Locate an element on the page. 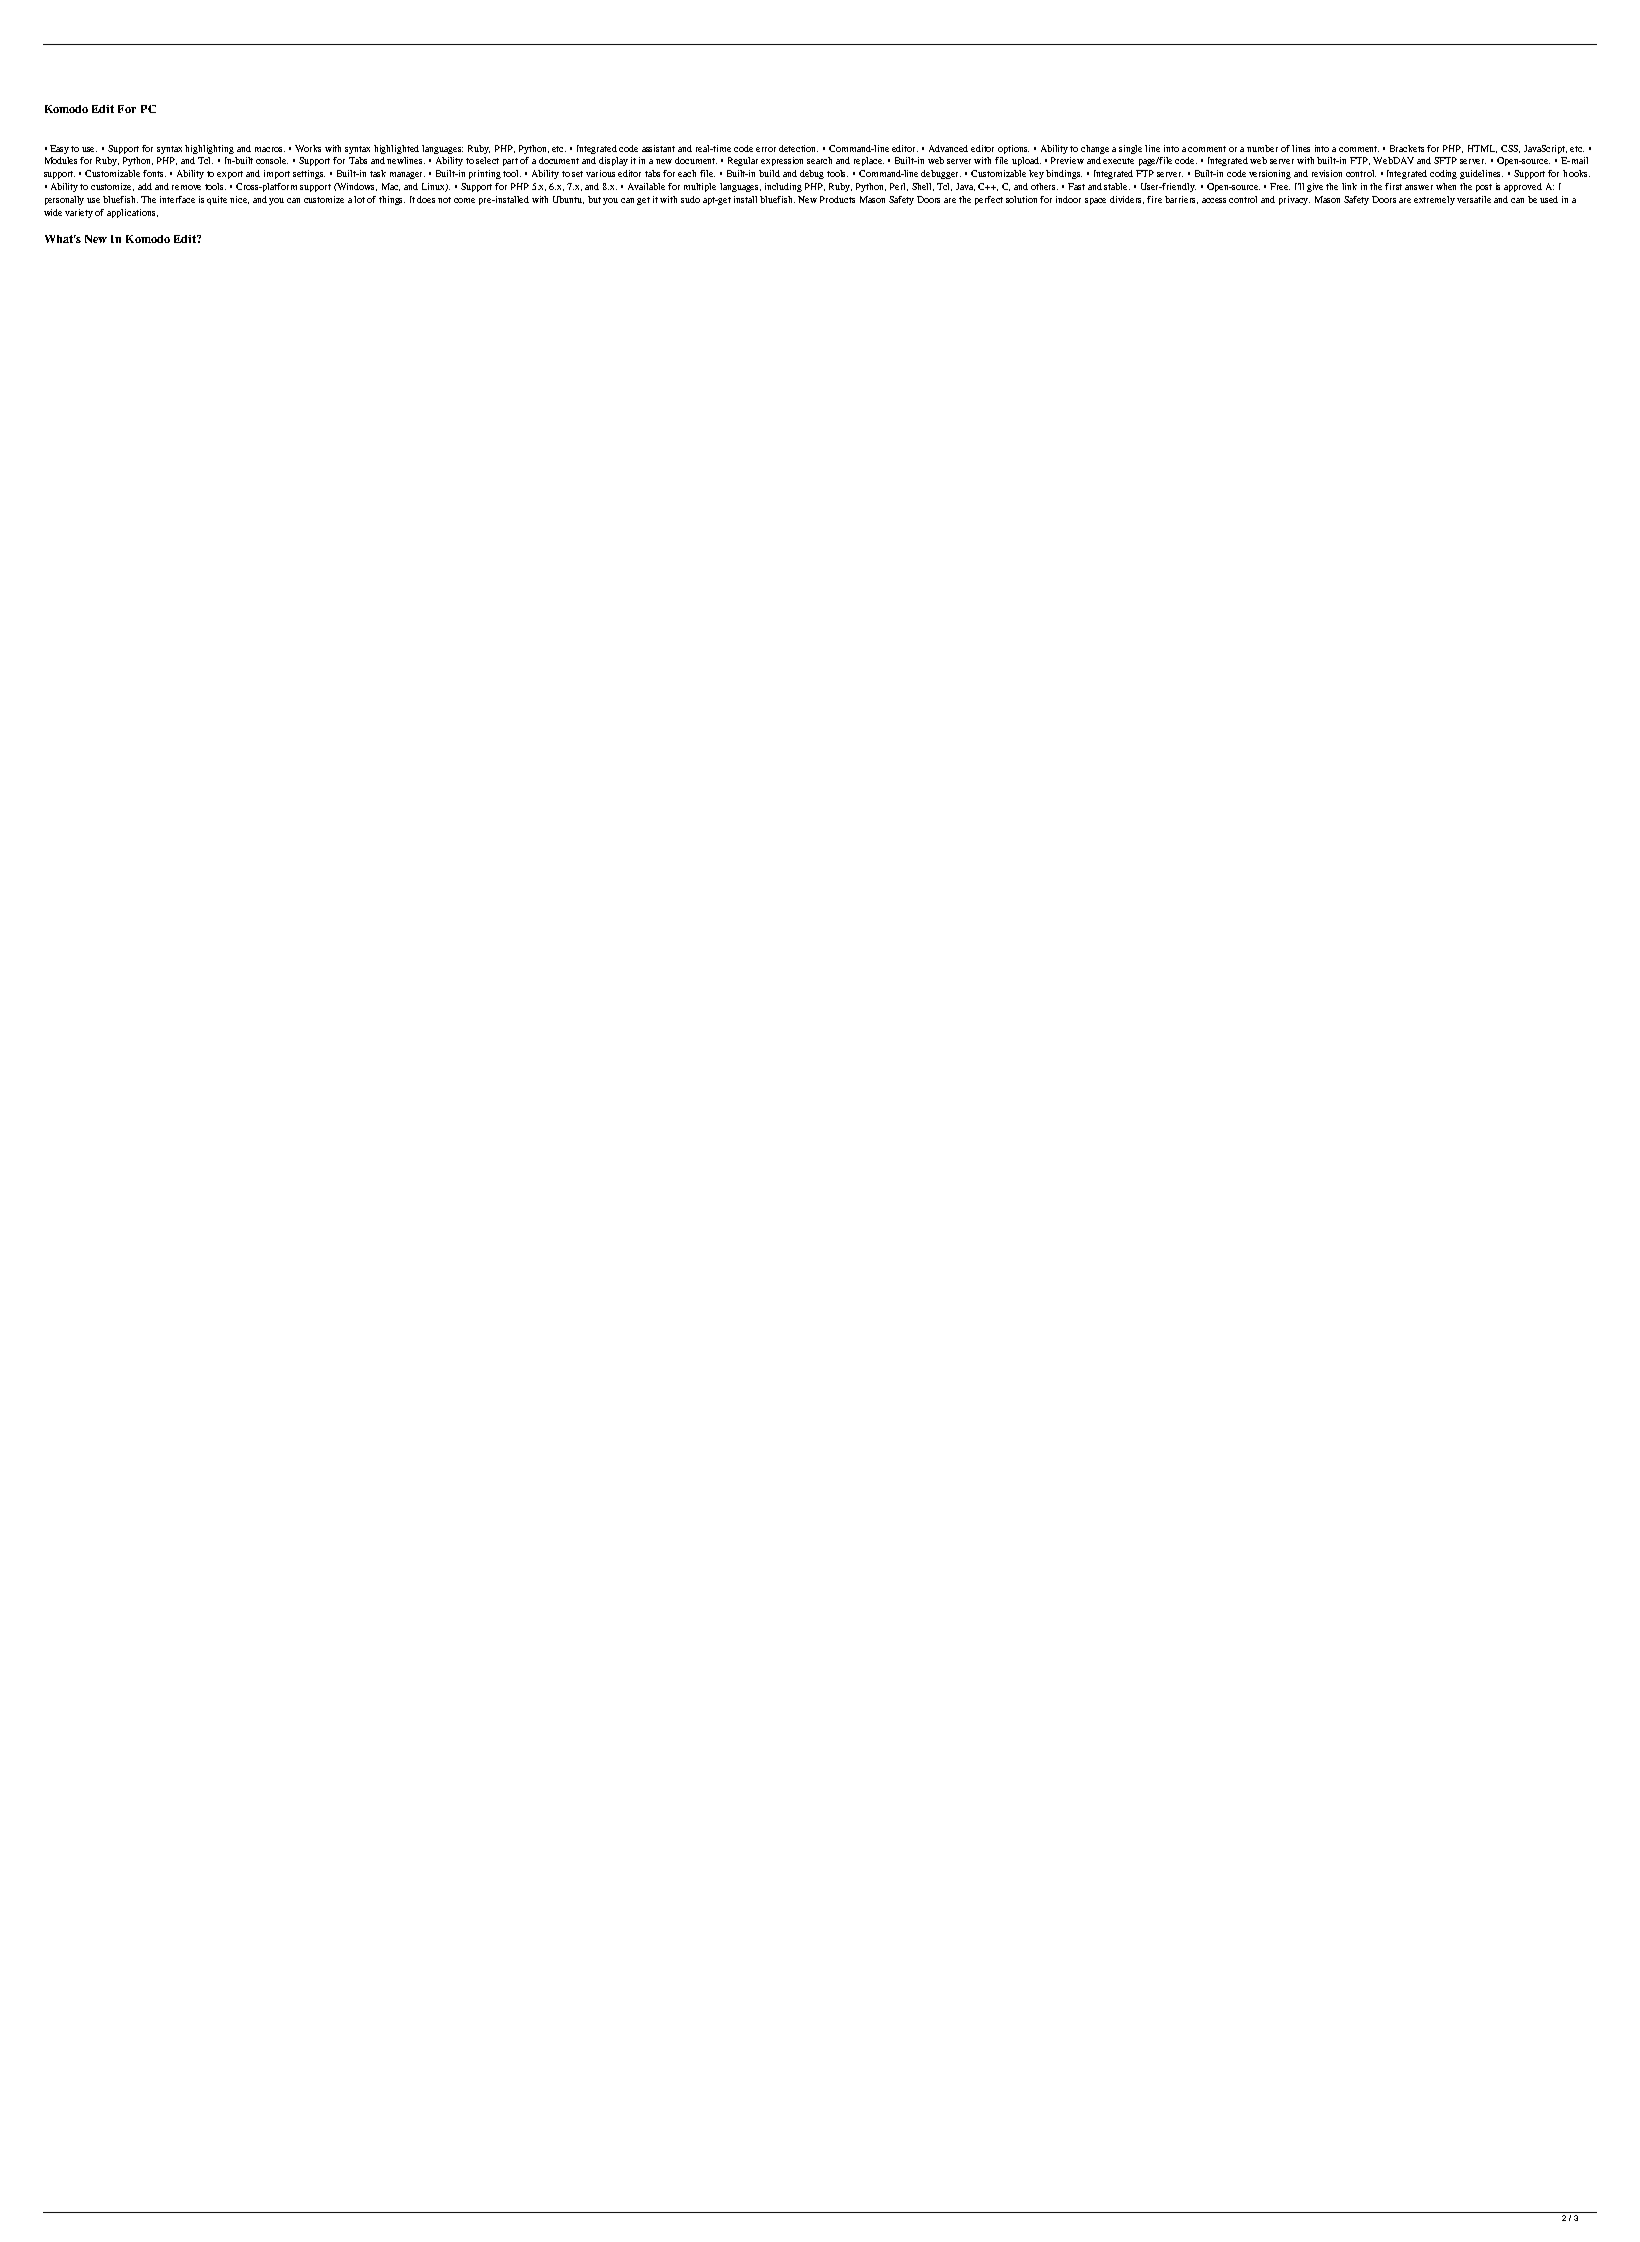 The height and width of the page is (2242, 1640). applications is located at coordinates (132, 213).
